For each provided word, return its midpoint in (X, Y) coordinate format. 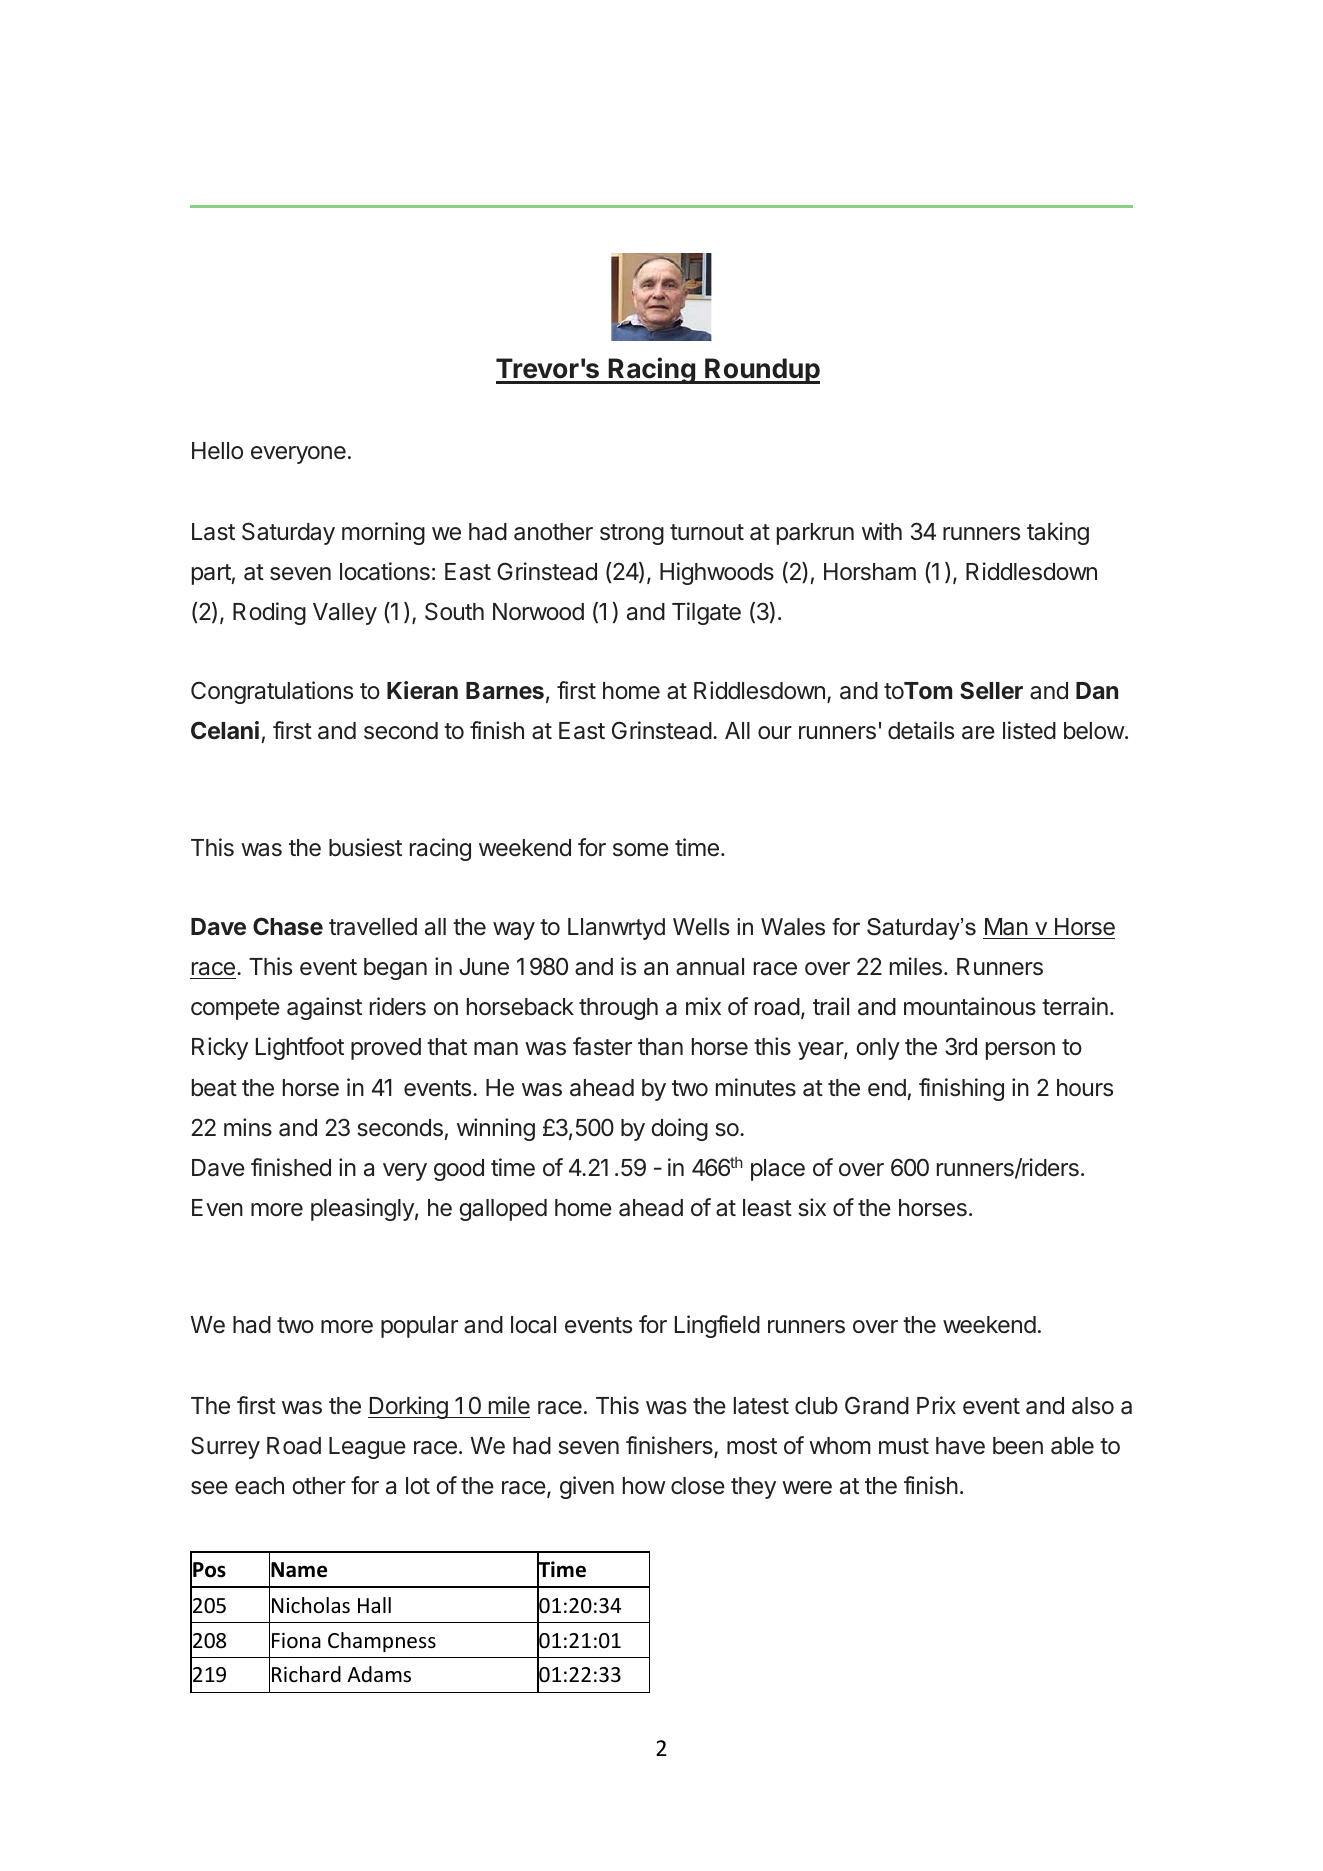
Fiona (296, 1641)
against (324, 1008)
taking (1058, 533)
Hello (217, 451)
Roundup (761, 371)
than (660, 1047)
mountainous (970, 1006)
